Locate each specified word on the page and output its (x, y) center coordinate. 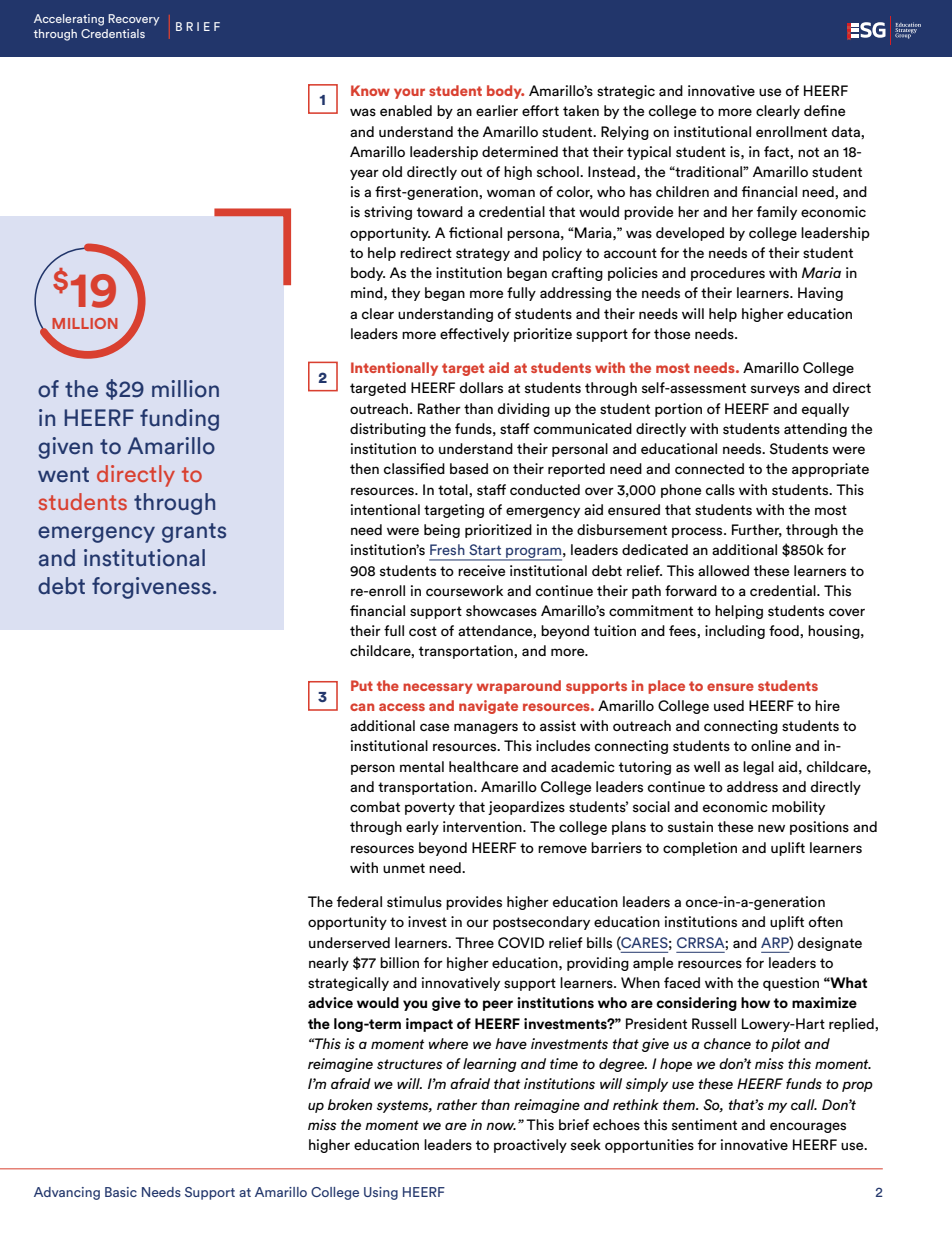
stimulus (414, 902)
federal (359, 902)
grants (194, 533)
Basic (121, 1192)
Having (820, 294)
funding (179, 420)
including (735, 632)
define (824, 110)
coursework (464, 590)
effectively (474, 335)
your (409, 93)
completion (700, 849)
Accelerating (69, 20)
